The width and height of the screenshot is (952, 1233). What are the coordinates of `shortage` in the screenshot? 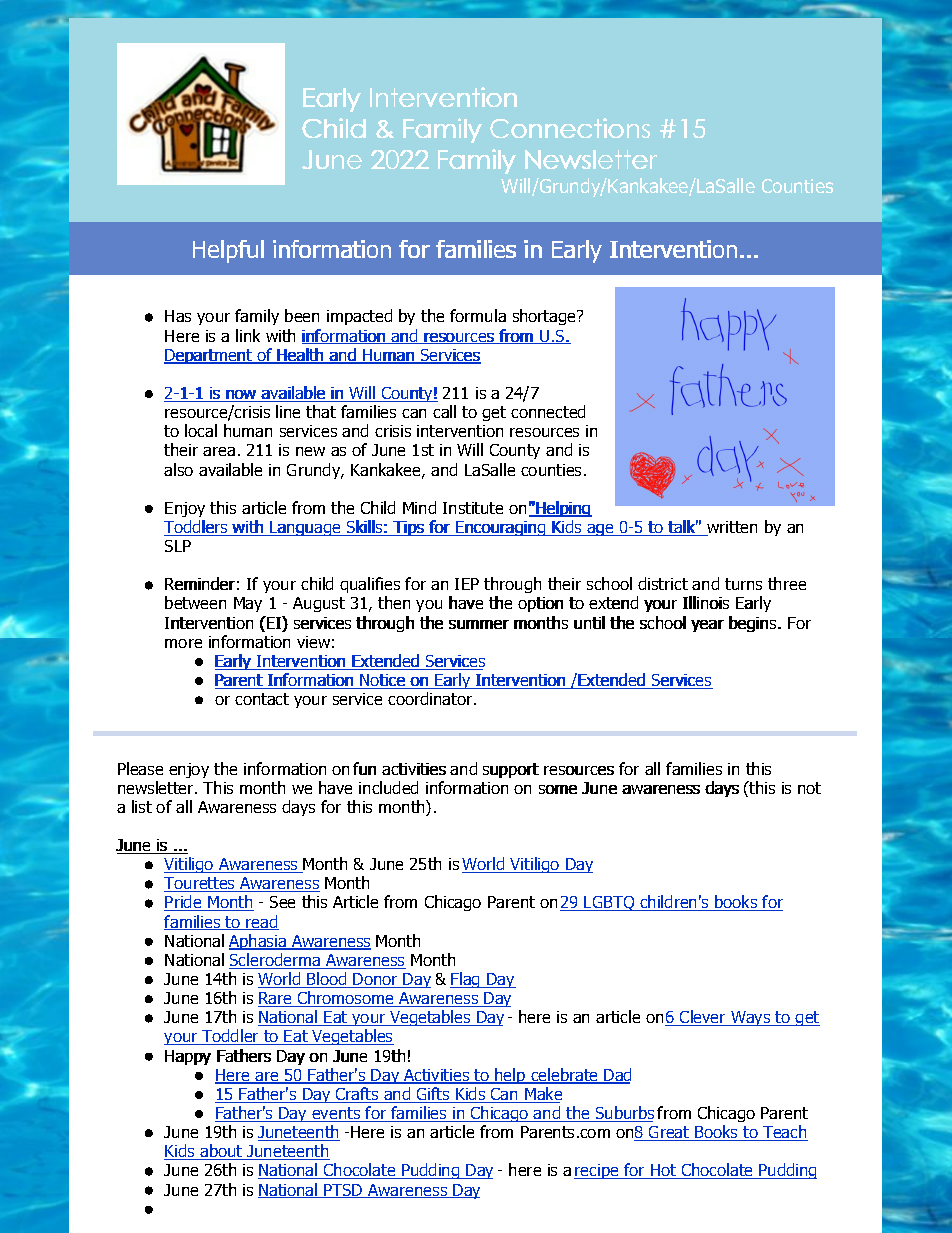 It's located at (545, 317).
